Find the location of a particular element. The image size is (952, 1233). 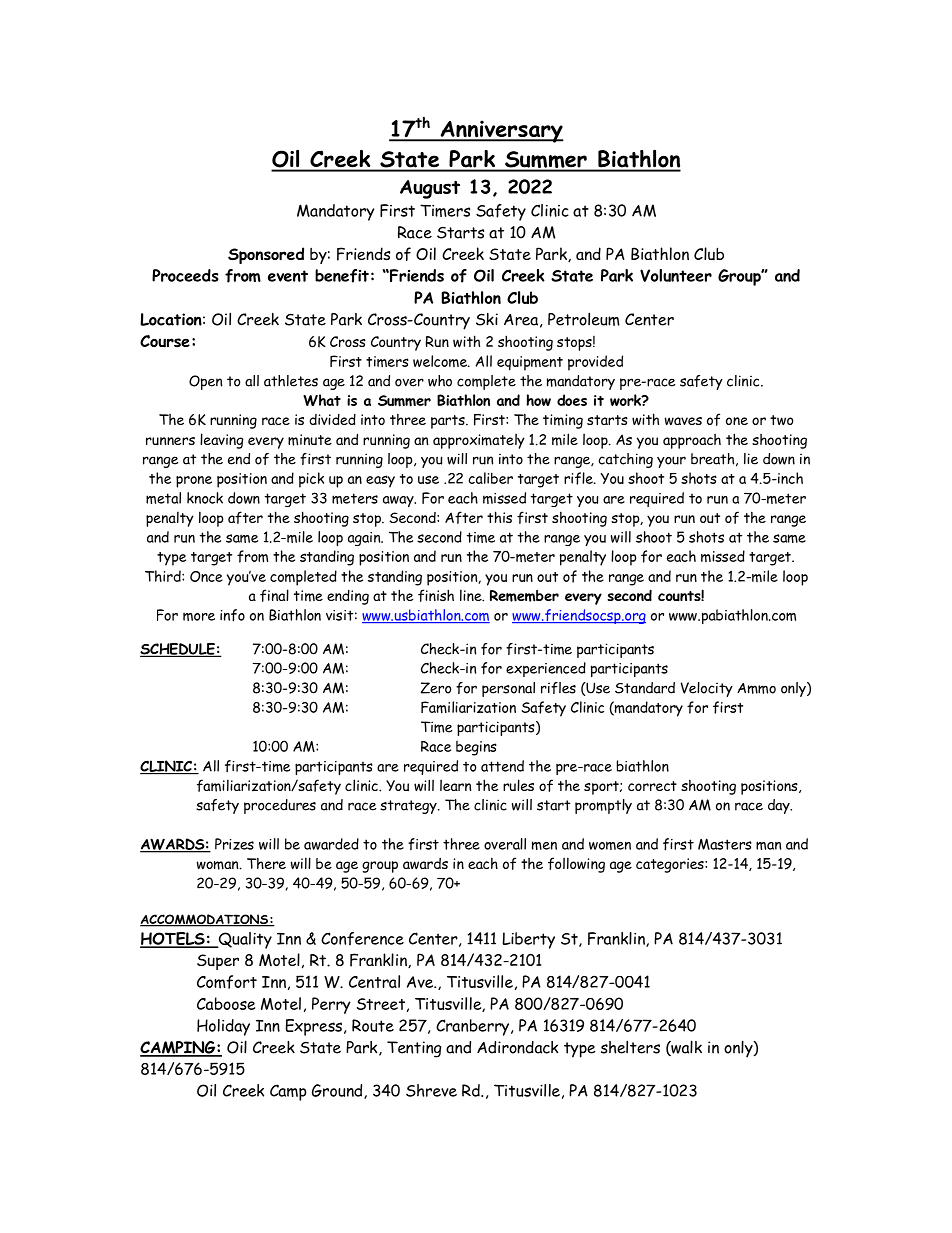

Volunteer is located at coordinates (676, 275).
